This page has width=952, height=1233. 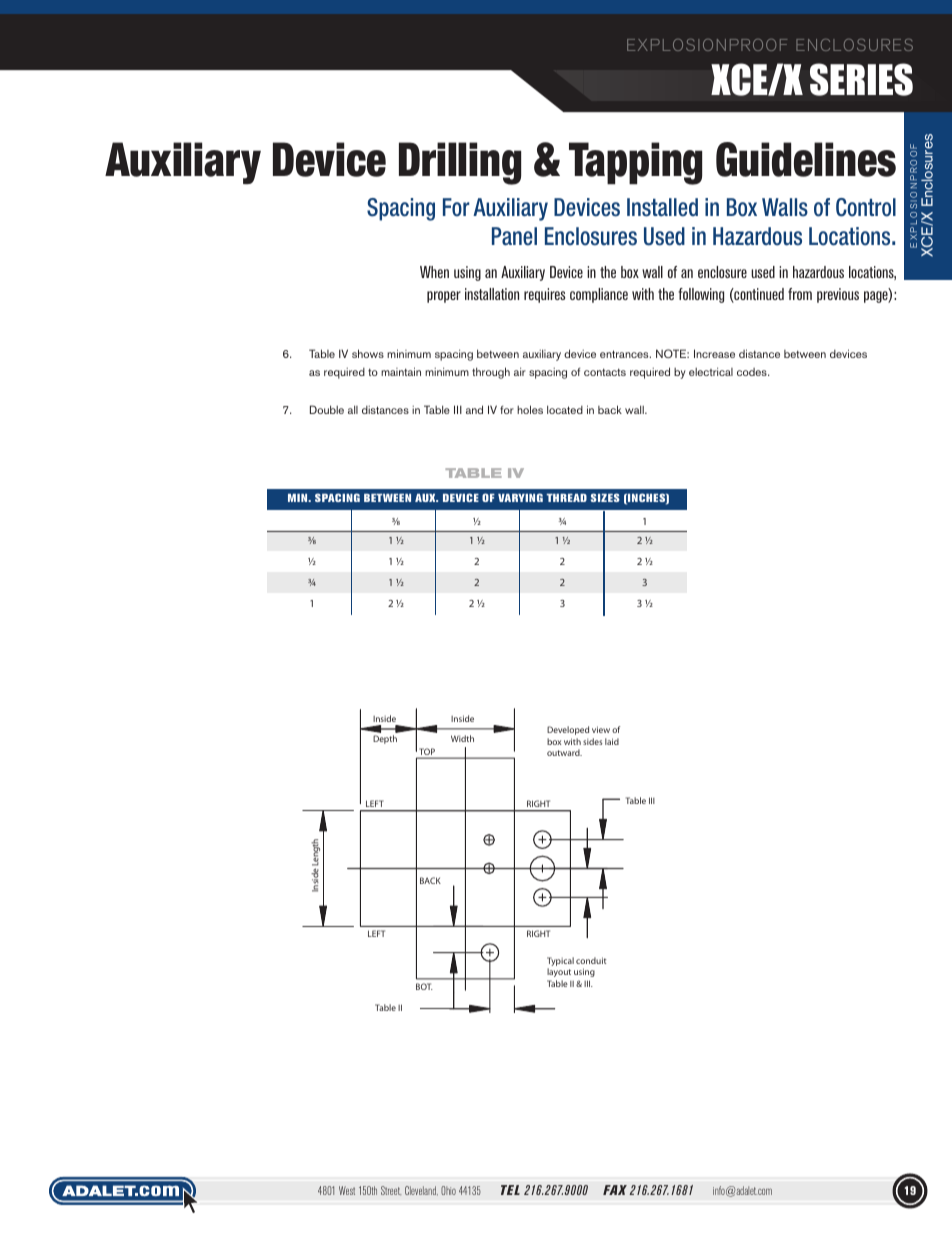 I want to click on conduit, so click(x=591, y=960).
